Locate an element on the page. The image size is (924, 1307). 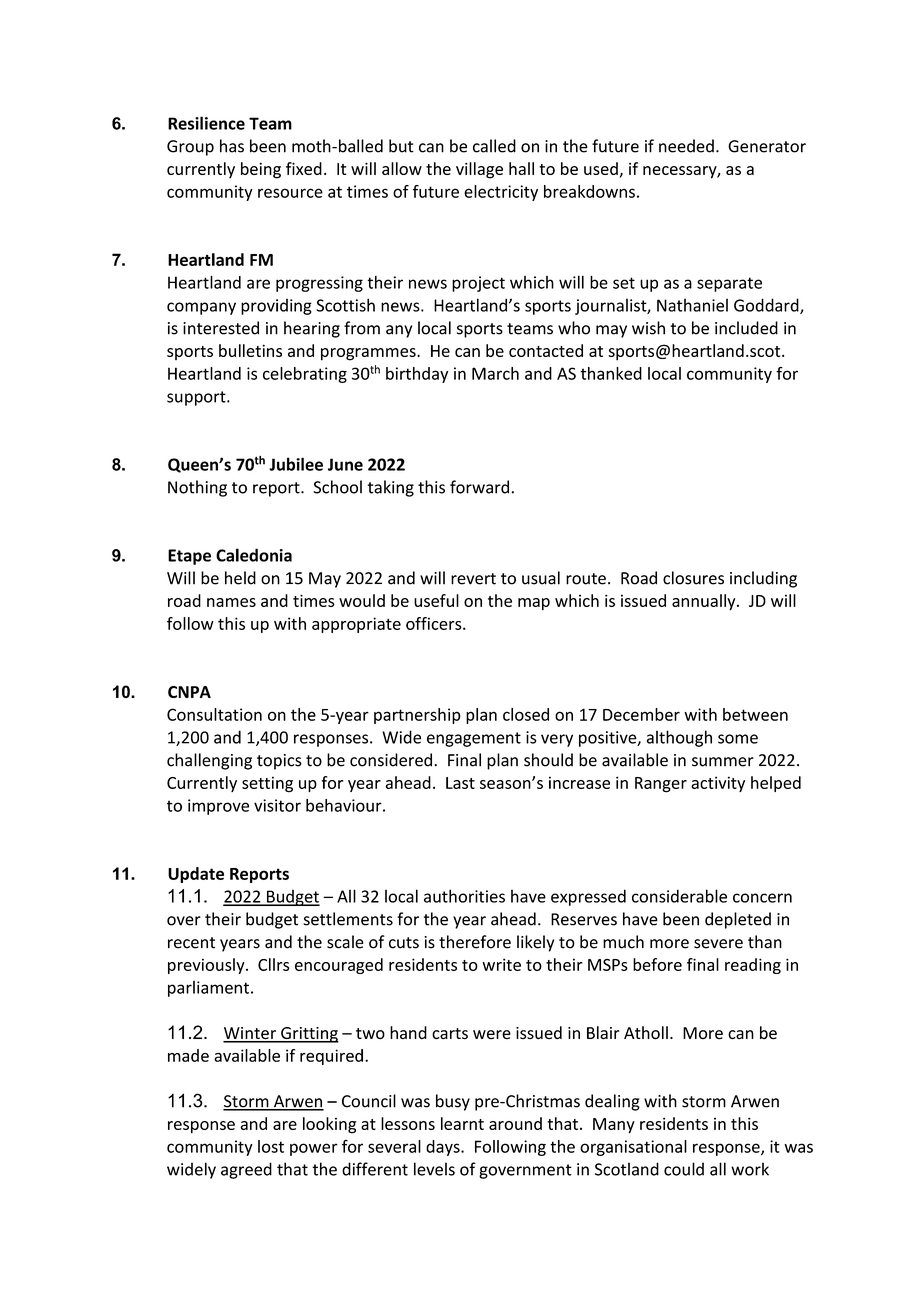
needed is located at coordinates (686, 146).
